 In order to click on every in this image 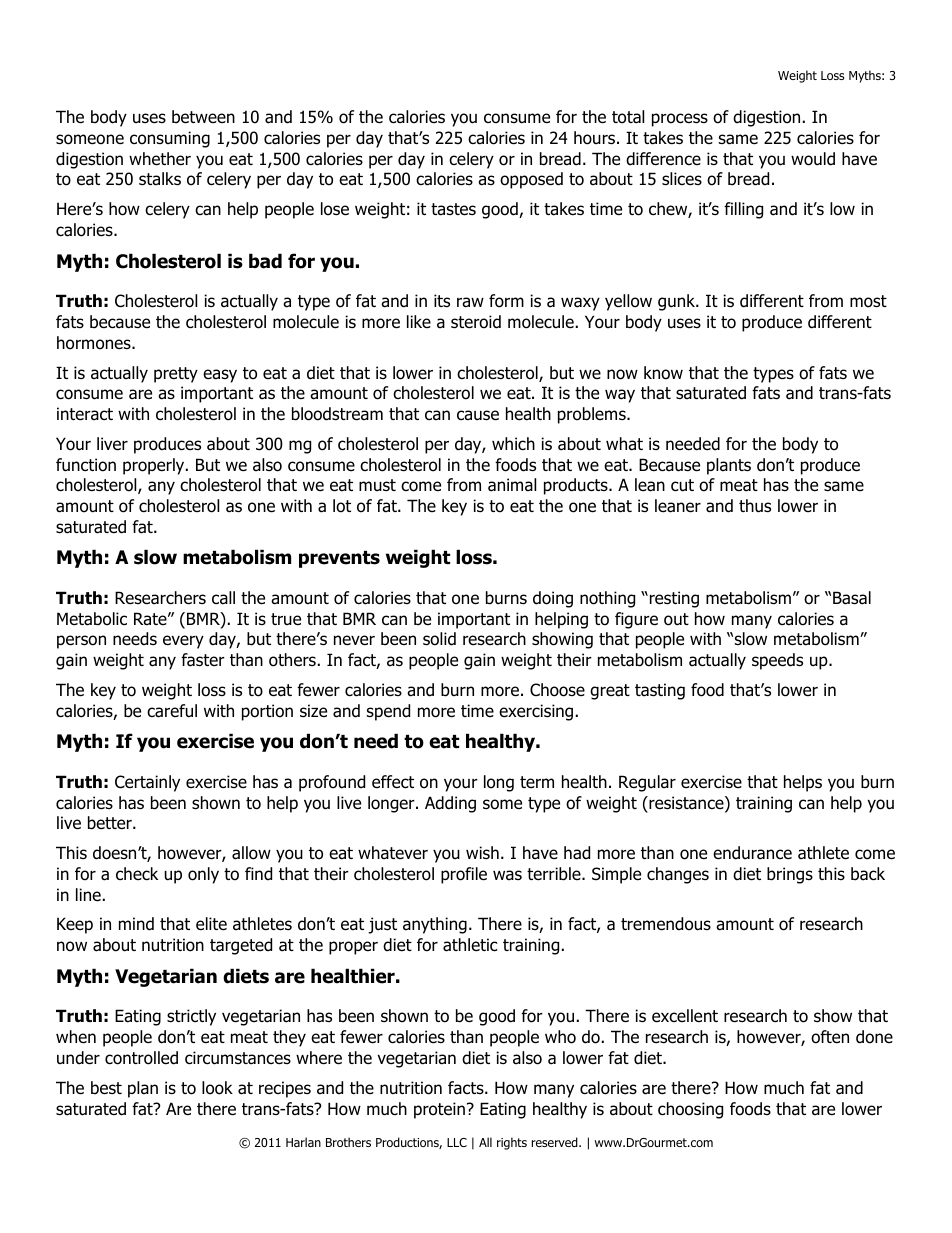, I will do `click(183, 642)`.
